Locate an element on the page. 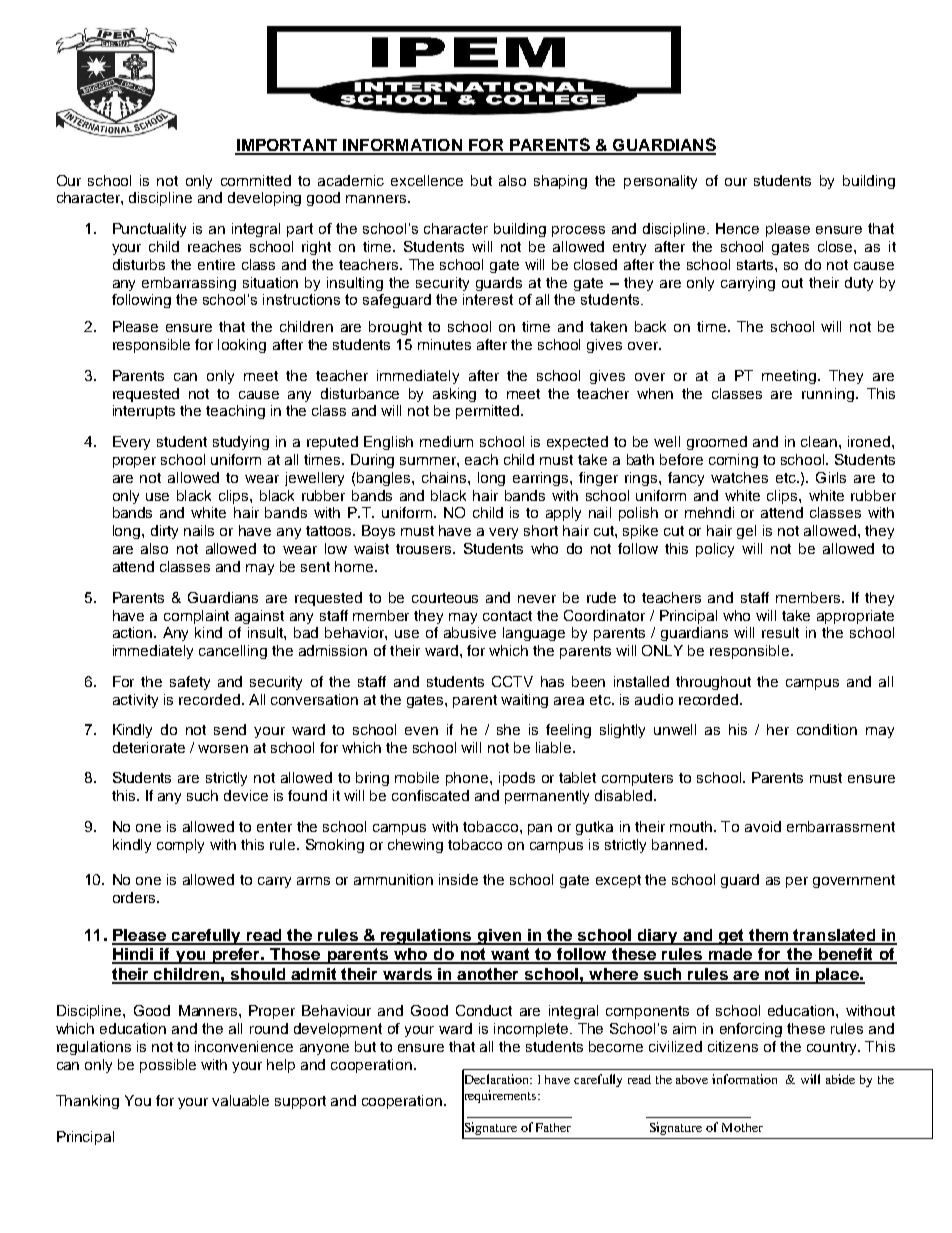 The height and width of the document is (1233, 952). possible is located at coordinates (168, 1066).
